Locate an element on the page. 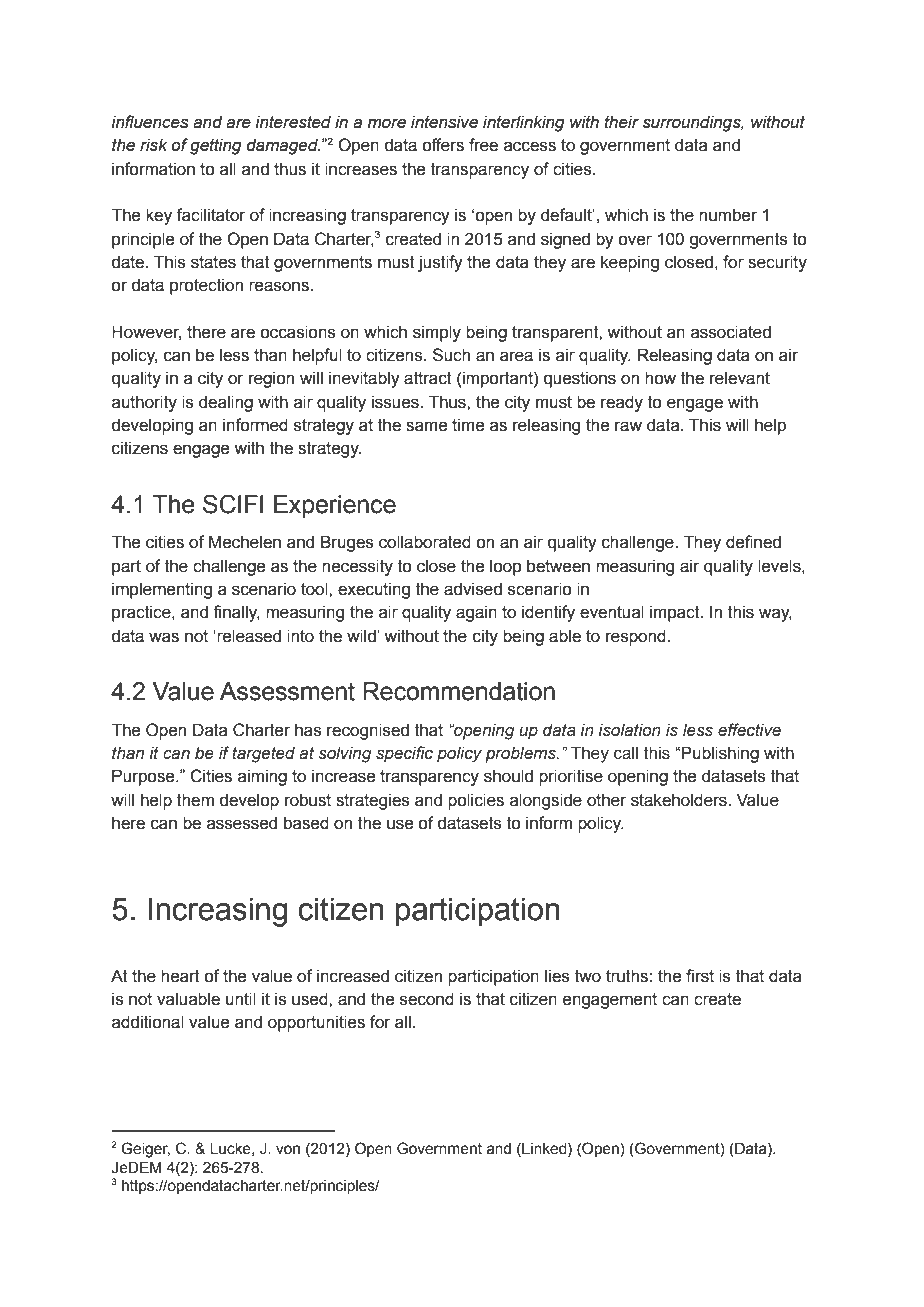 The width and height of the document is (924, 1307). offers is located at coordinates (443, 145).
